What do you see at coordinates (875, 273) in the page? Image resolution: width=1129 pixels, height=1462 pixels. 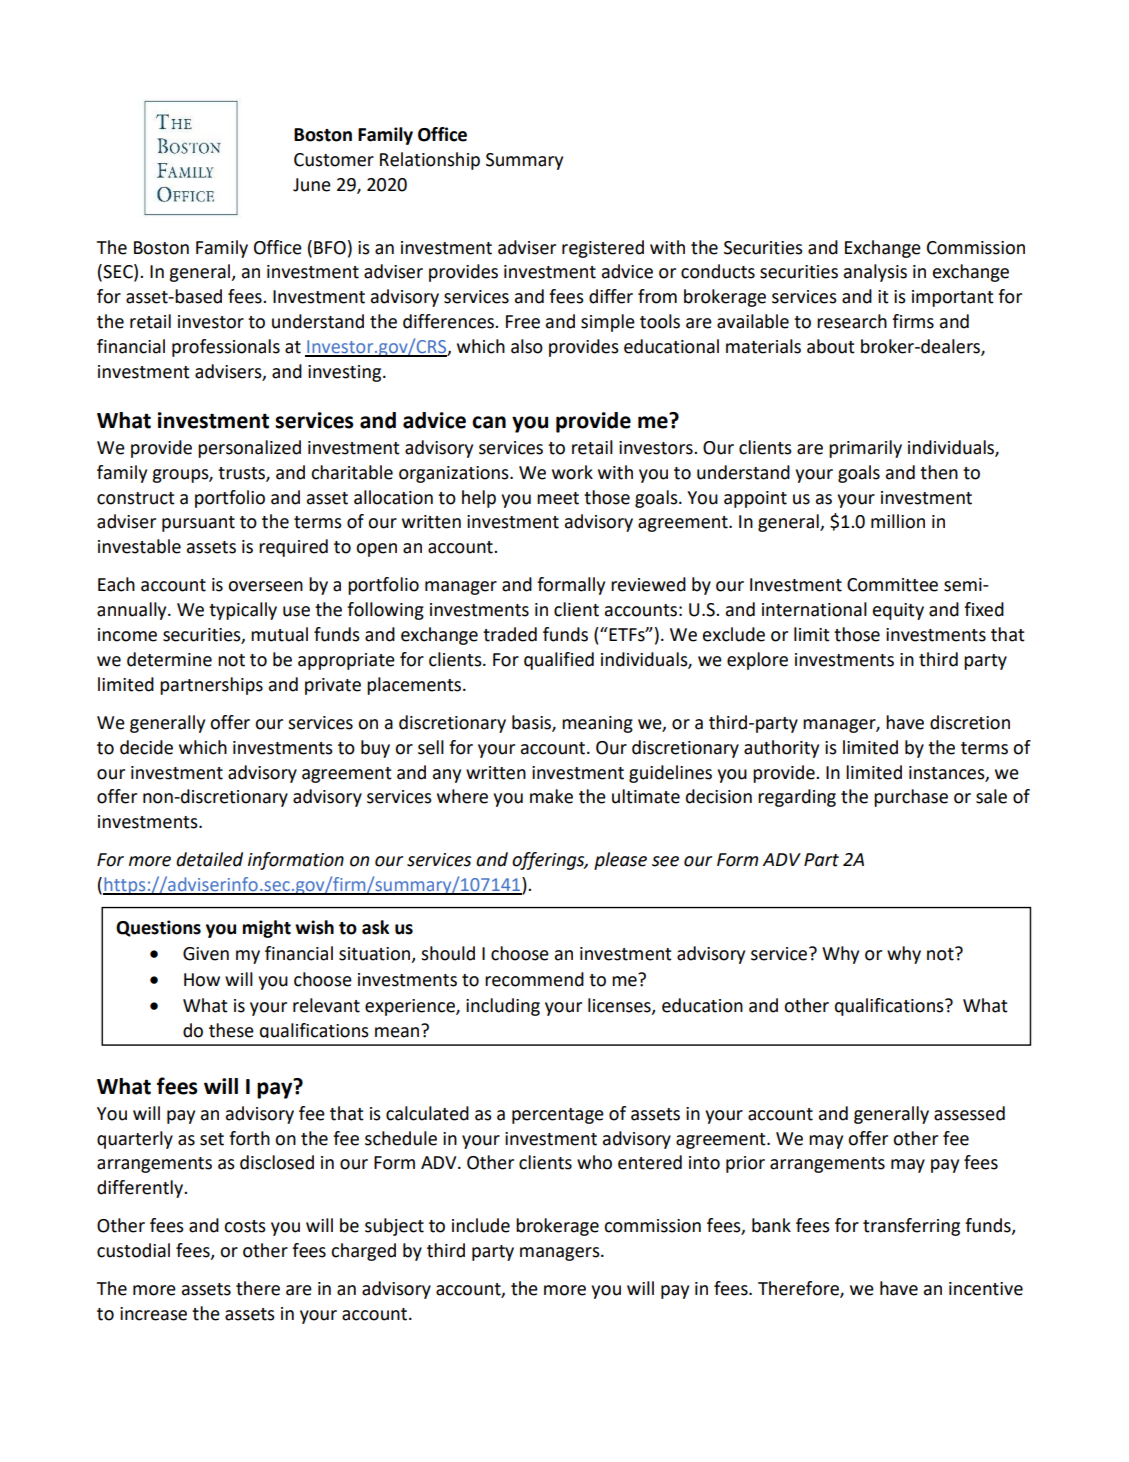 I see `analysis` at bounding box center [875, 273].
